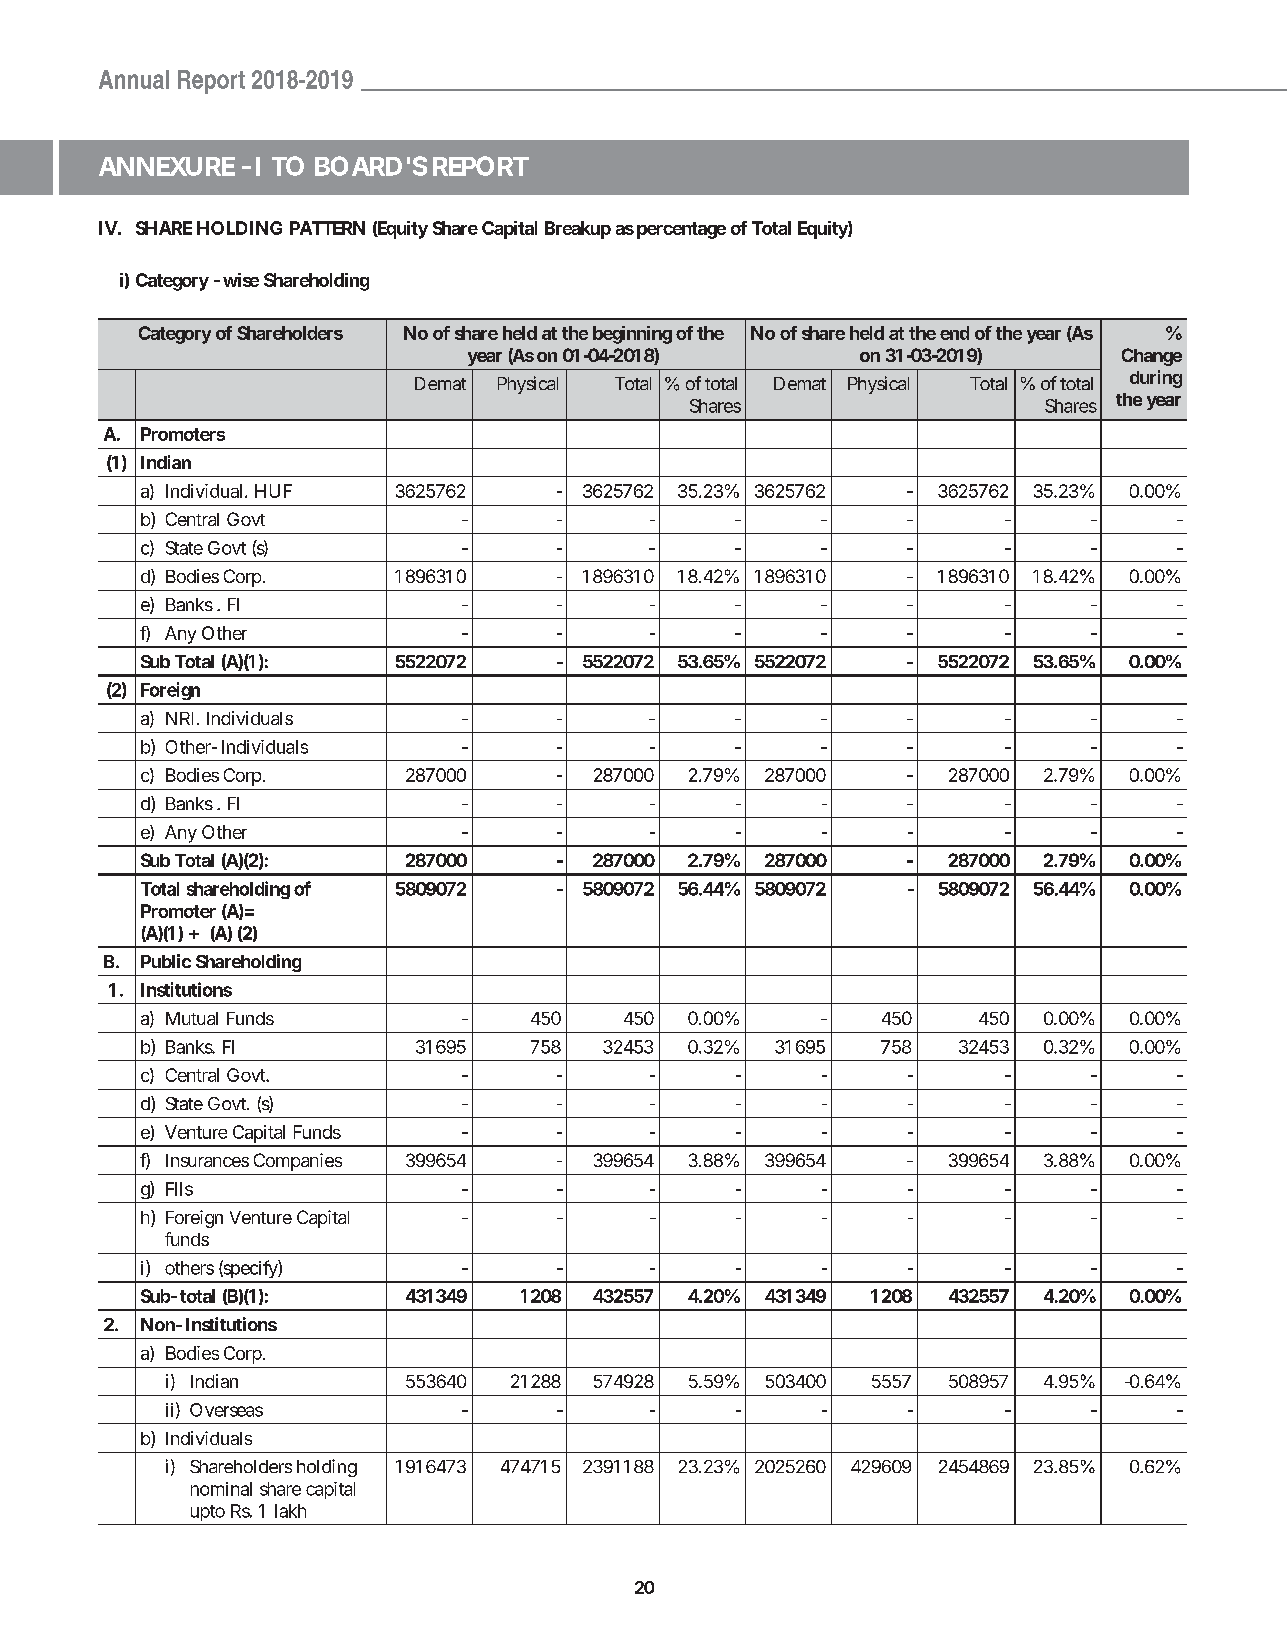 The height and width of the screenshot is (1638, 1287). What do you see at coordinates (298, 1162) in the screenshot?
I see `Companies` at bounding box center [298, 1162].
